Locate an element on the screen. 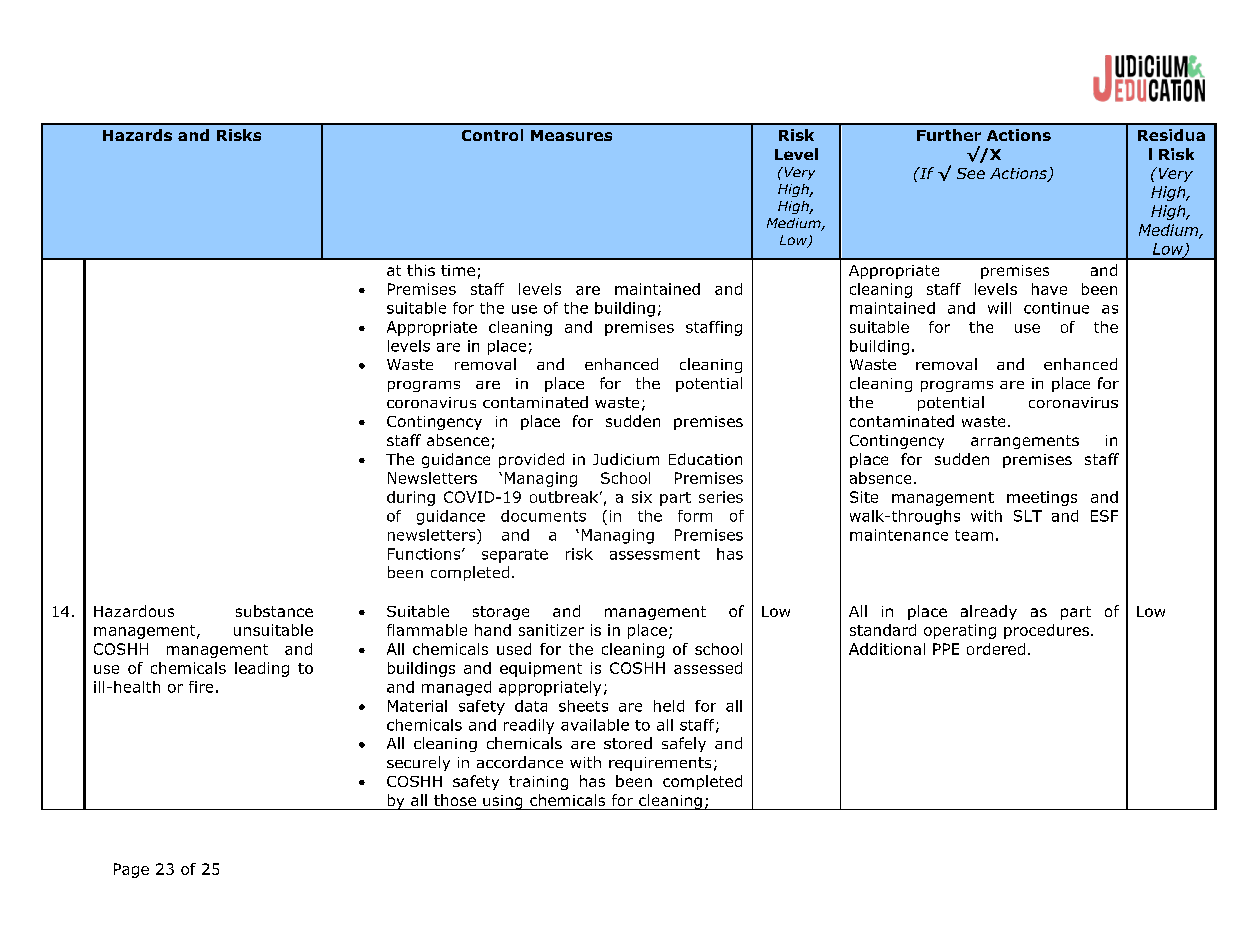 The width and height of the screenshot is (1233, 952). six is located at coordinates (642, 497).
